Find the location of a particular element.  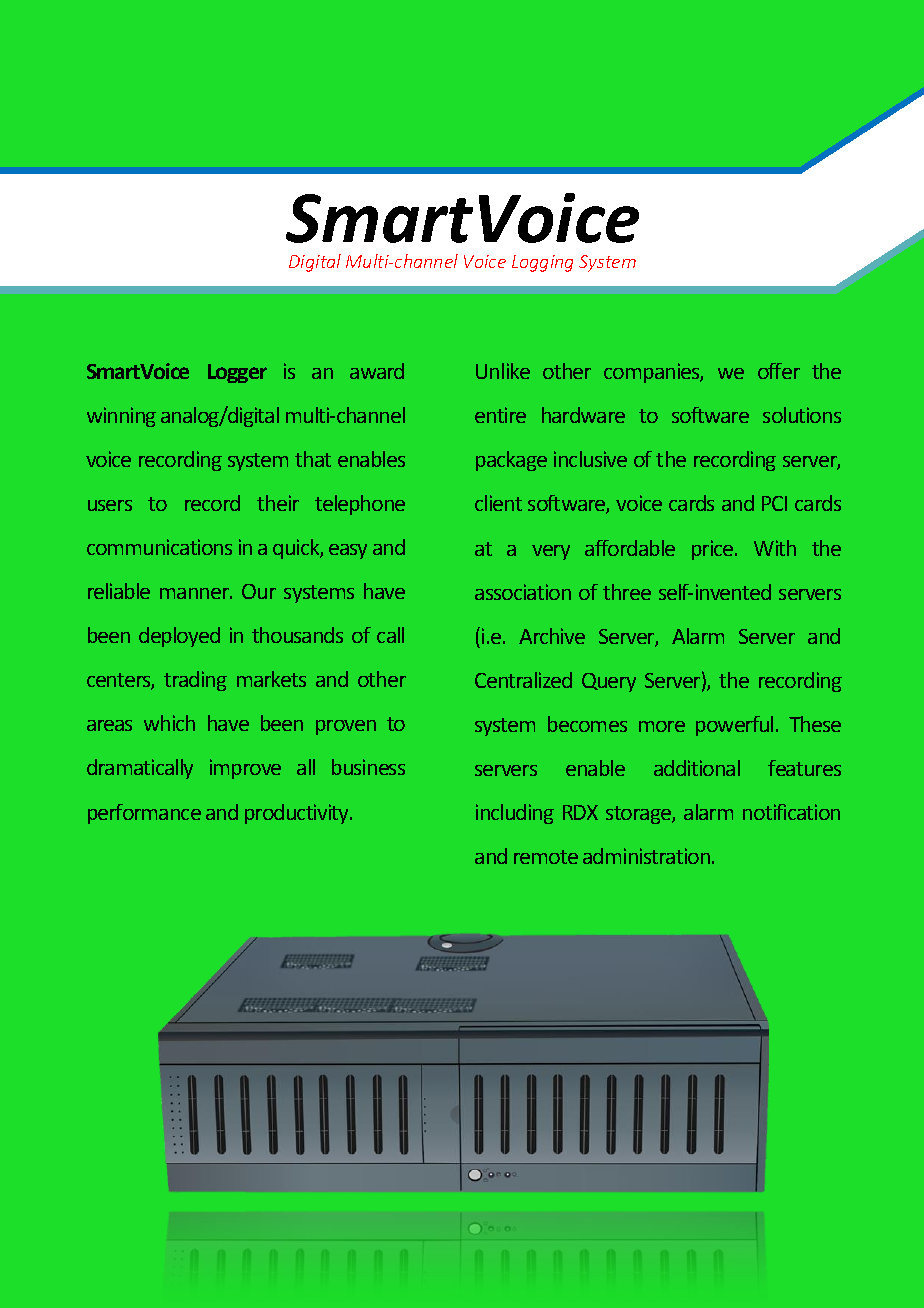

Centralized is located at coordinates (523, 680).
